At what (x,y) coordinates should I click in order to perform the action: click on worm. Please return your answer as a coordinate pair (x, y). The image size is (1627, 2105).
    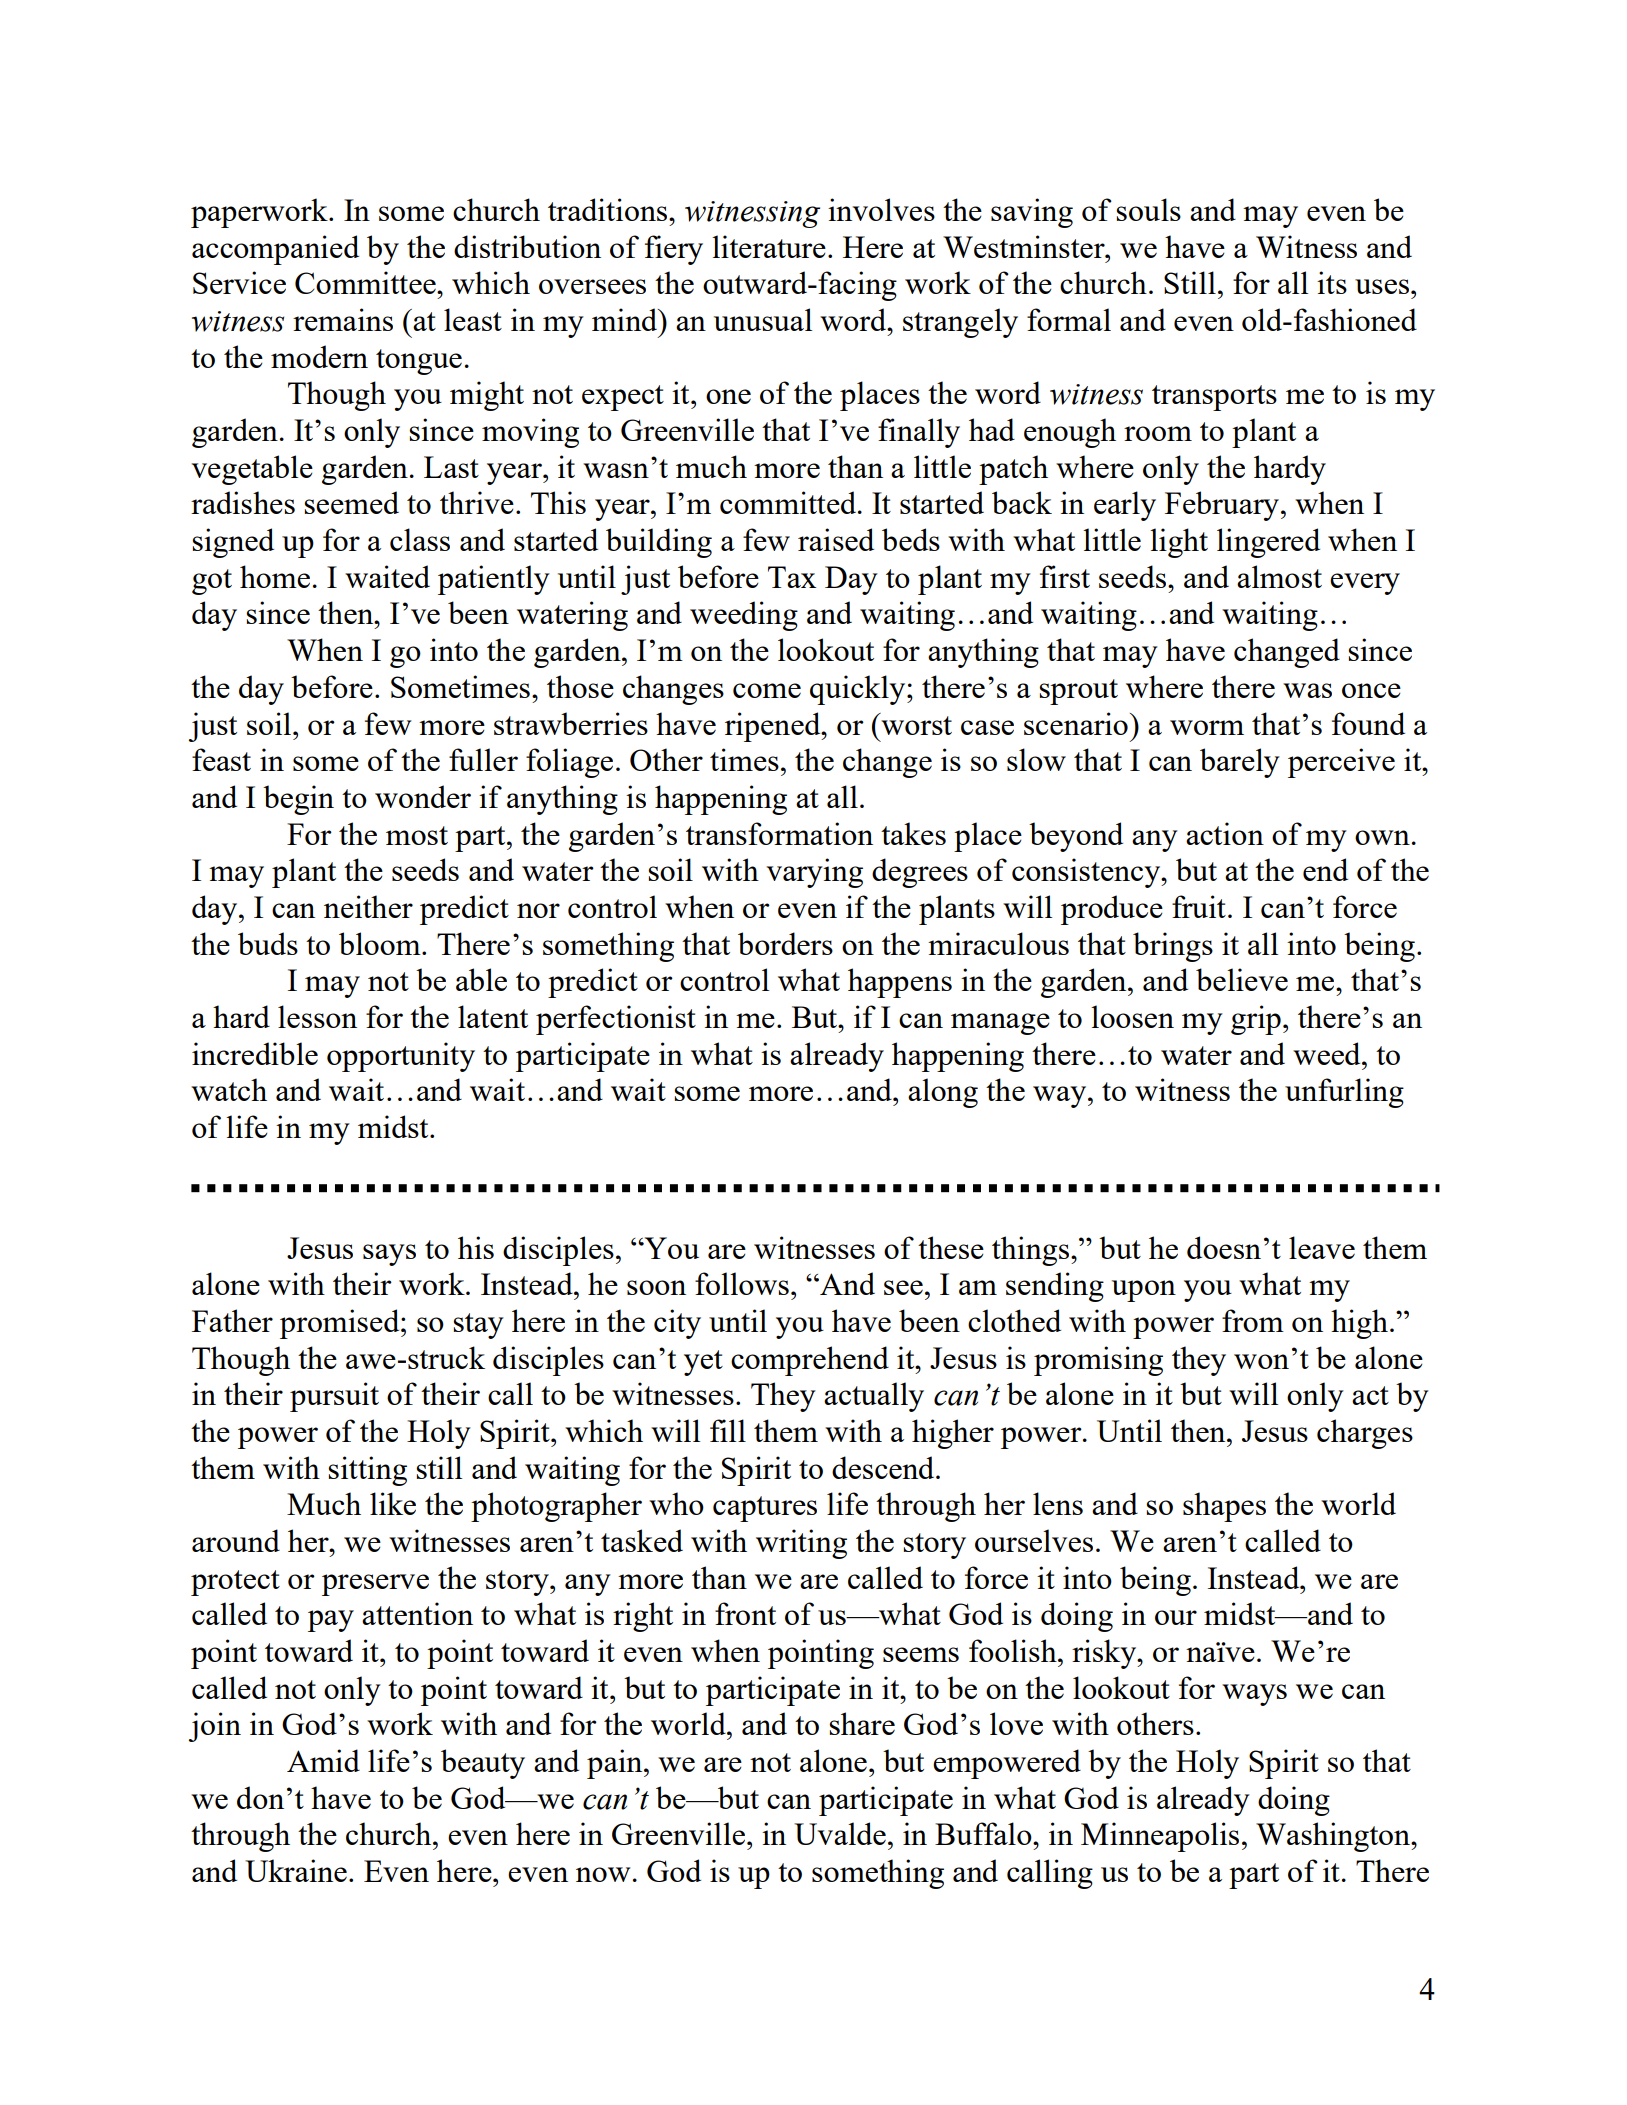
    Looking at the image, I should click on (1207, 727).
